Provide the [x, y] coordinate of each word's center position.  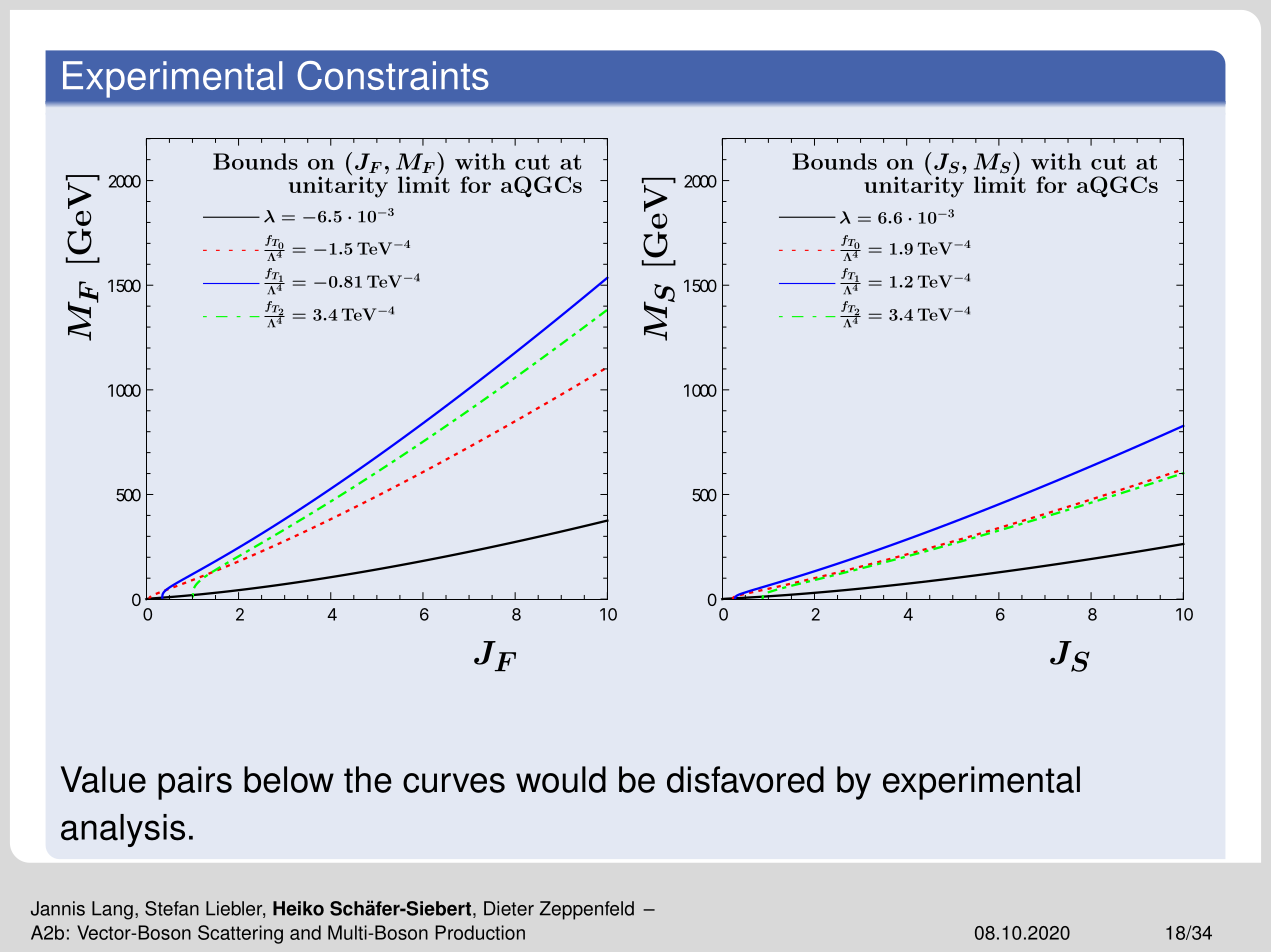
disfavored [745, 779]
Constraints [393, 75]
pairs [195, 783]
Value [103, 779]
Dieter [509, 908]
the [368, 779]
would [561, 779]
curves [454, 783]
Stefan [172, 908]
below [289, 779]
